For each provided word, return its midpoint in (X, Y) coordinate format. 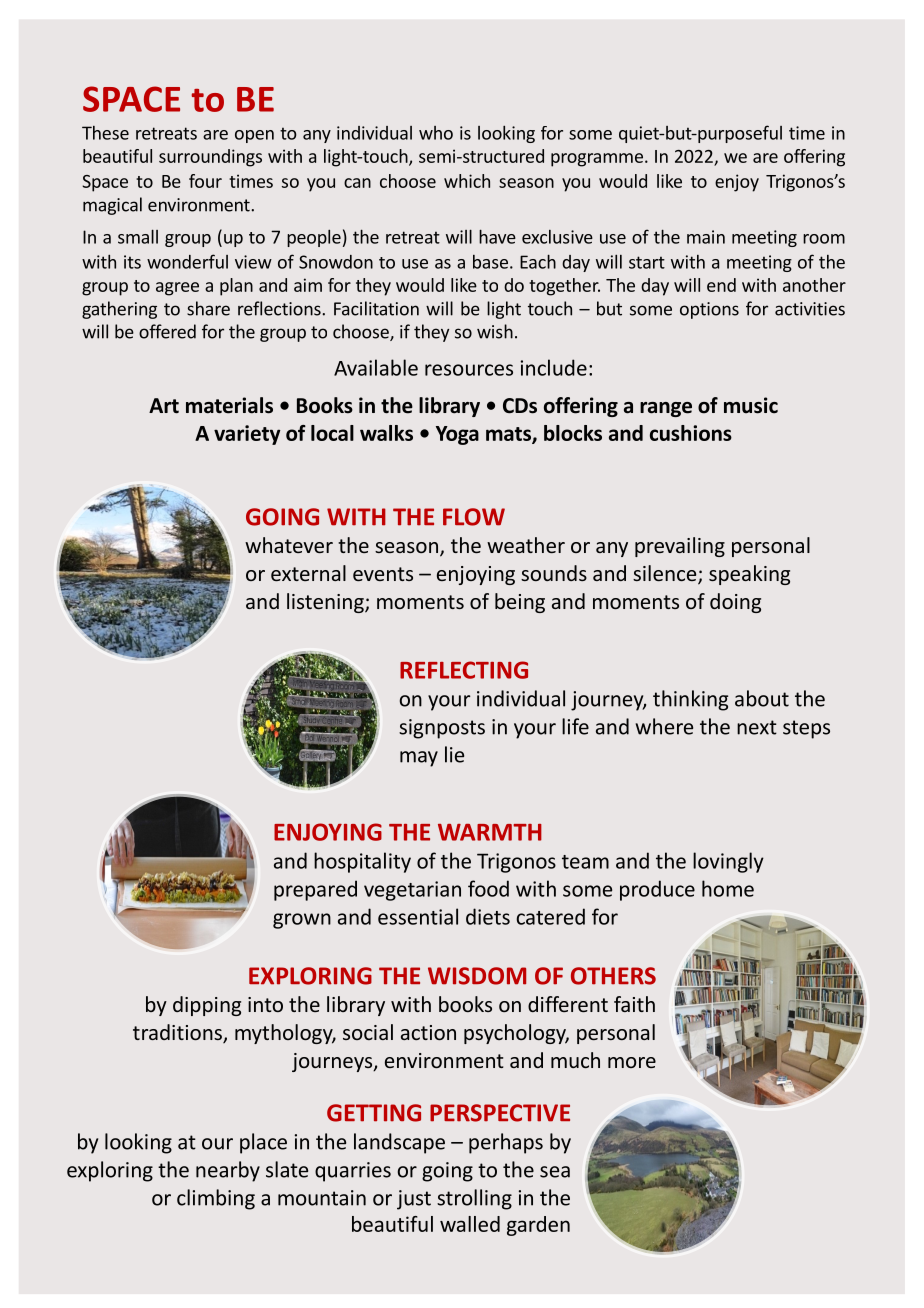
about (762, 698)
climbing (216, 1199)
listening (326, 603)
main (706, 237)
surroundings (210, 158)
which (467, 181)
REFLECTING (464, 670)
